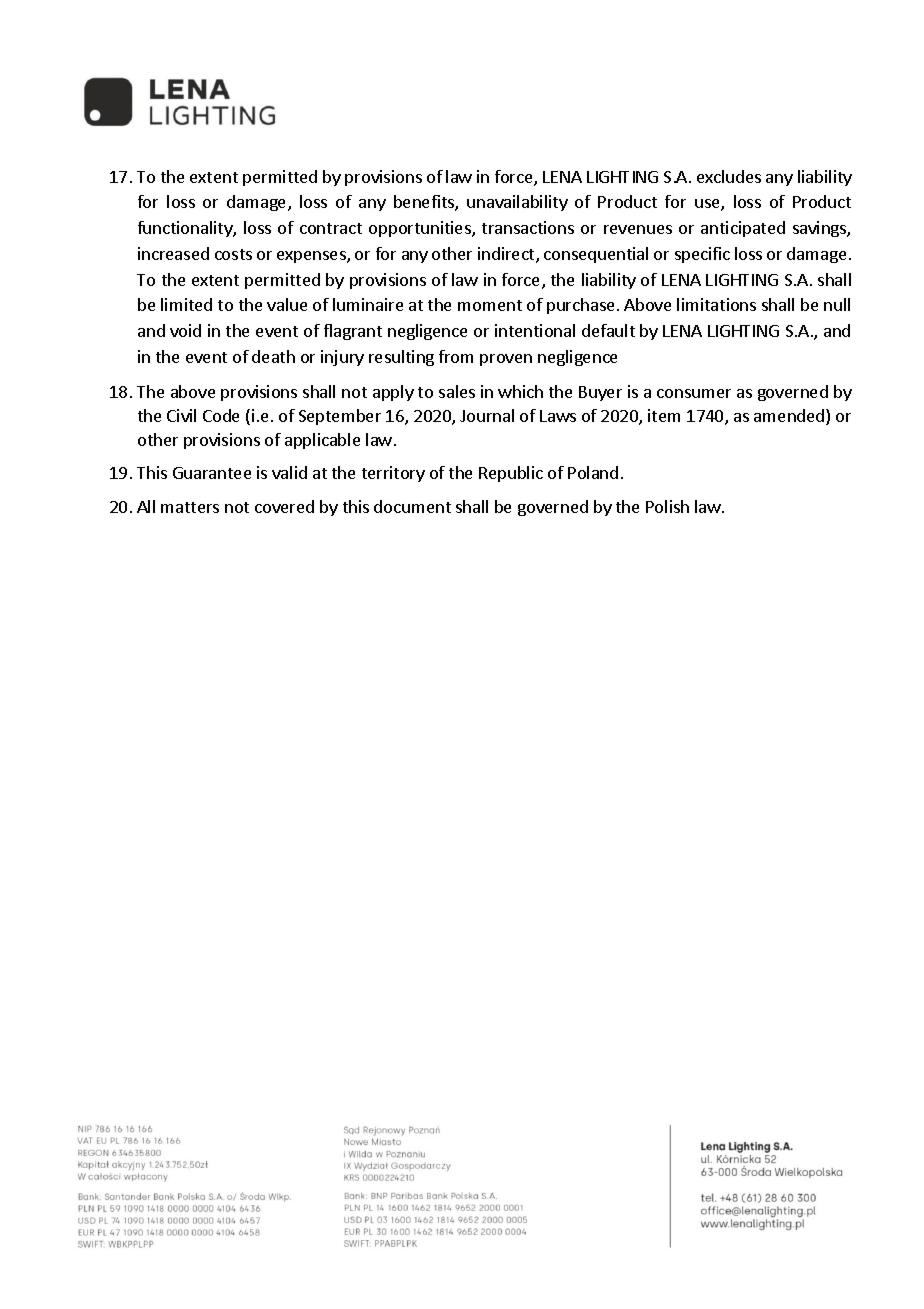 The height and width of the screenshot is (1309, 924). What do you see at coordinates (716, 304) in the screenshot?
I see `limitations` at bounding box center [716, 304].
